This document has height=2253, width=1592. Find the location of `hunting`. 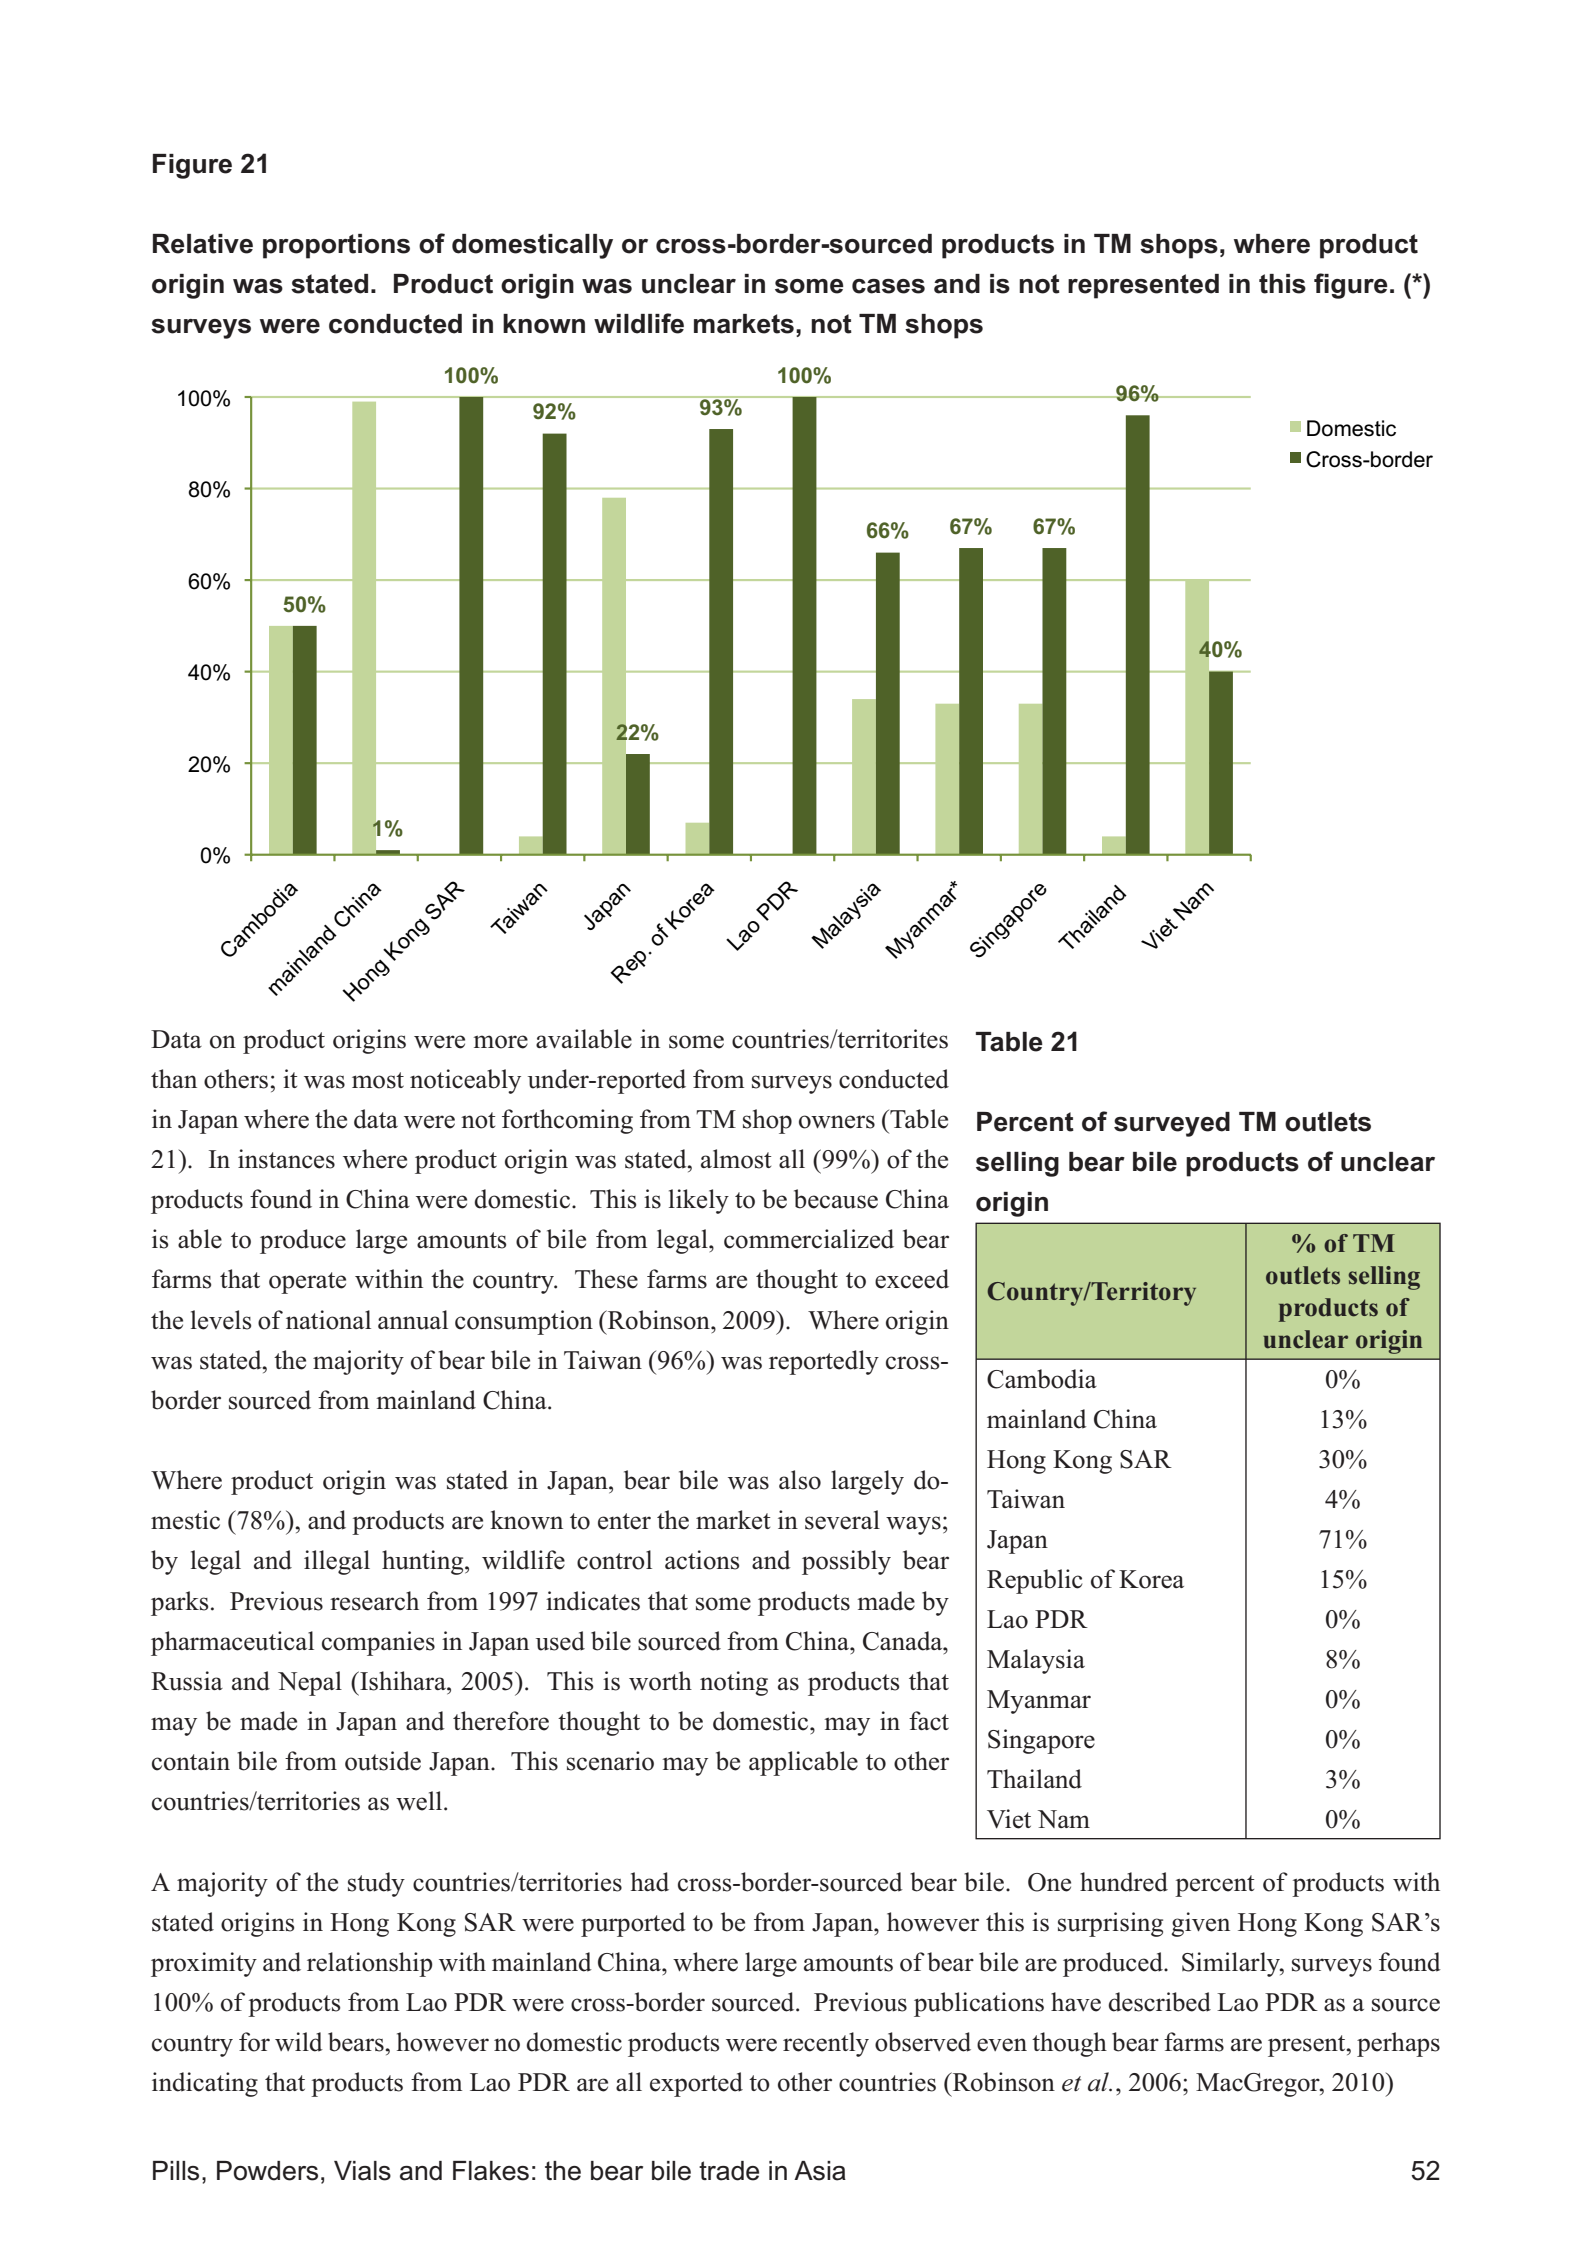

hunting is located at coordinates (424, 1562).
